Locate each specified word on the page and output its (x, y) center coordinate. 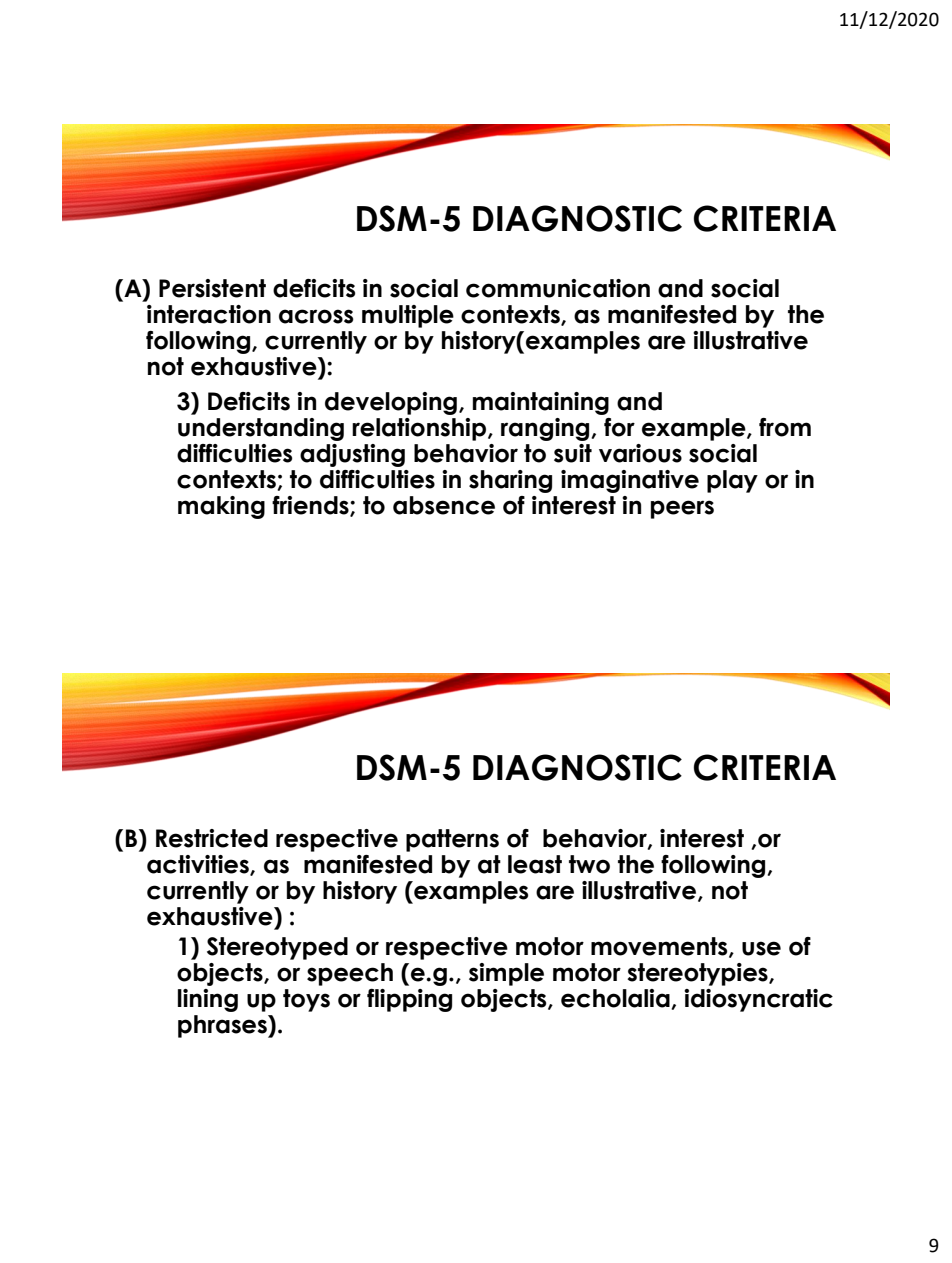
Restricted (212, 838)
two (589, 864)
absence (444, 505)
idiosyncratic (758, 1000)
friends (311, 506)
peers (682, 509)
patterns (452, 840)
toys (306, 1000)
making (221, 507)
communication (558, 288)
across (316, 316)
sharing (510, 481)
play (732, 481)
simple (506, 974)
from (785, 427)
